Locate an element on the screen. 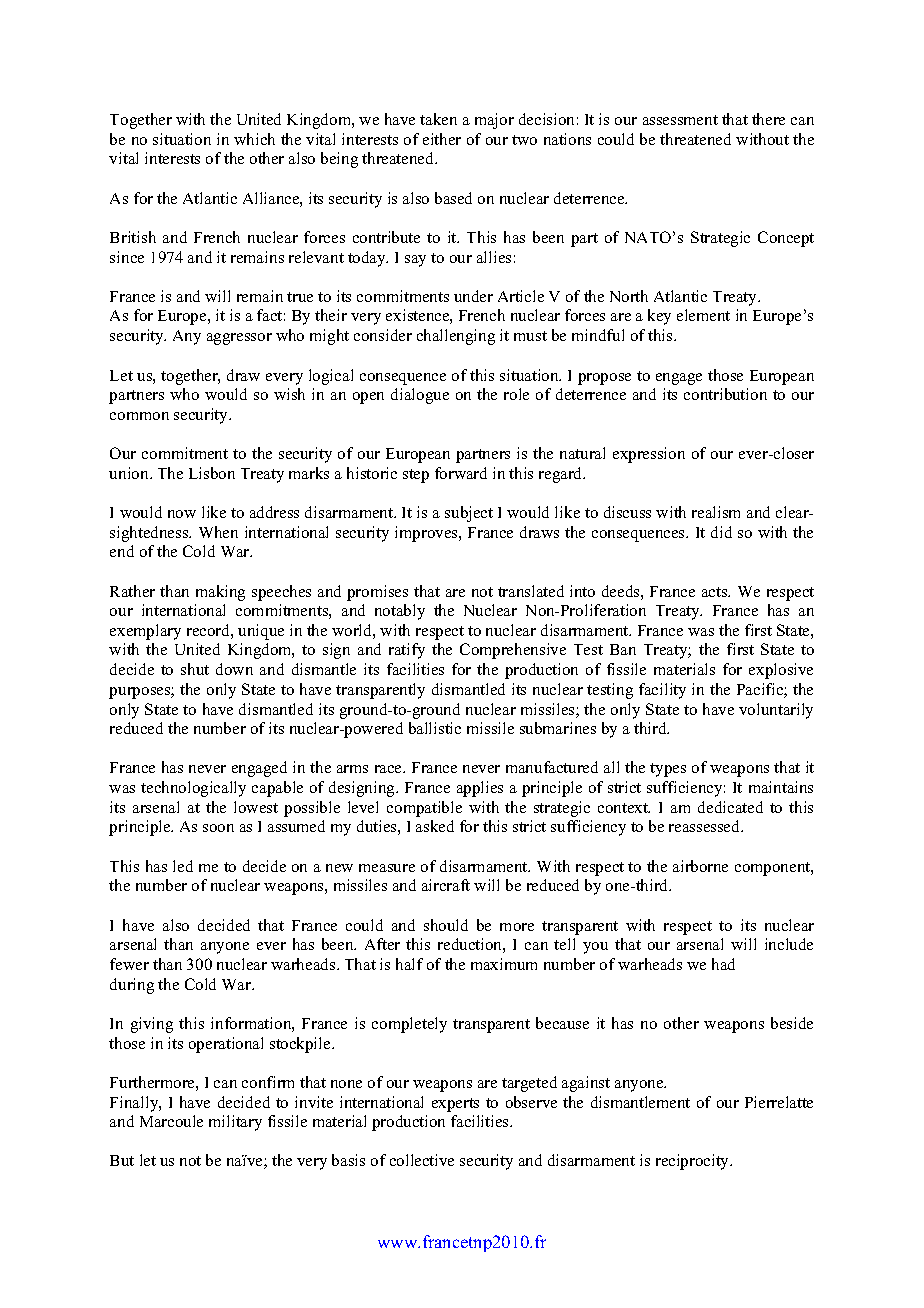 This screenshot has width=924, height=1308. assessment is located at coordinates (680, 120).
